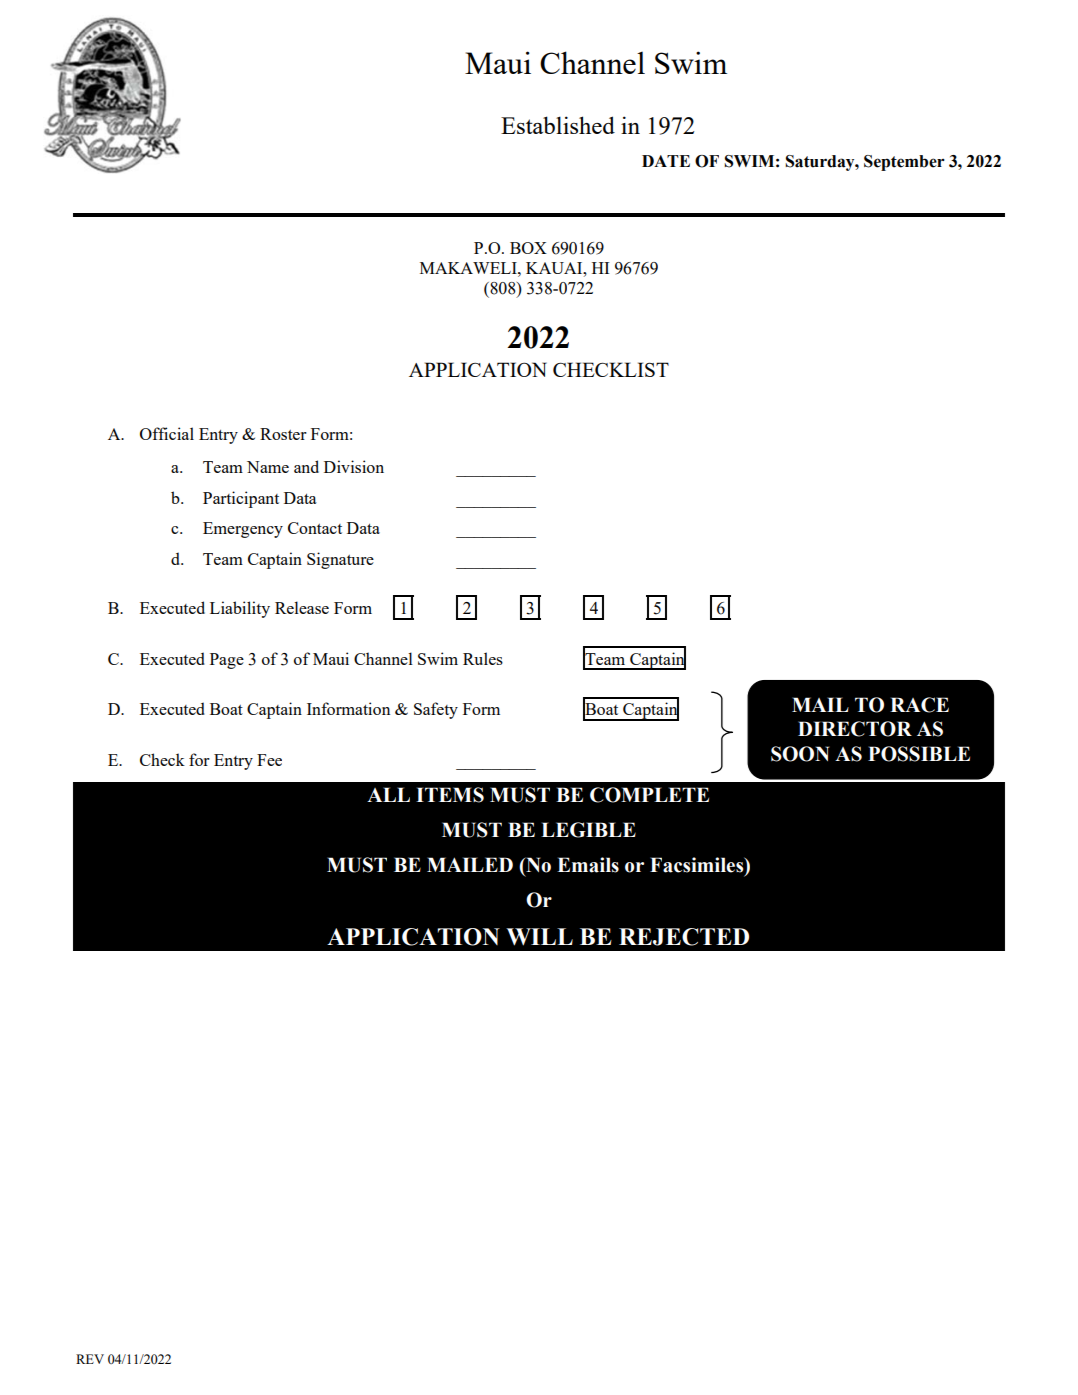 The image size is (1078, 1395). Describe the element at coordinates (243, 530) in the page. I see `Emergency` at that location.
